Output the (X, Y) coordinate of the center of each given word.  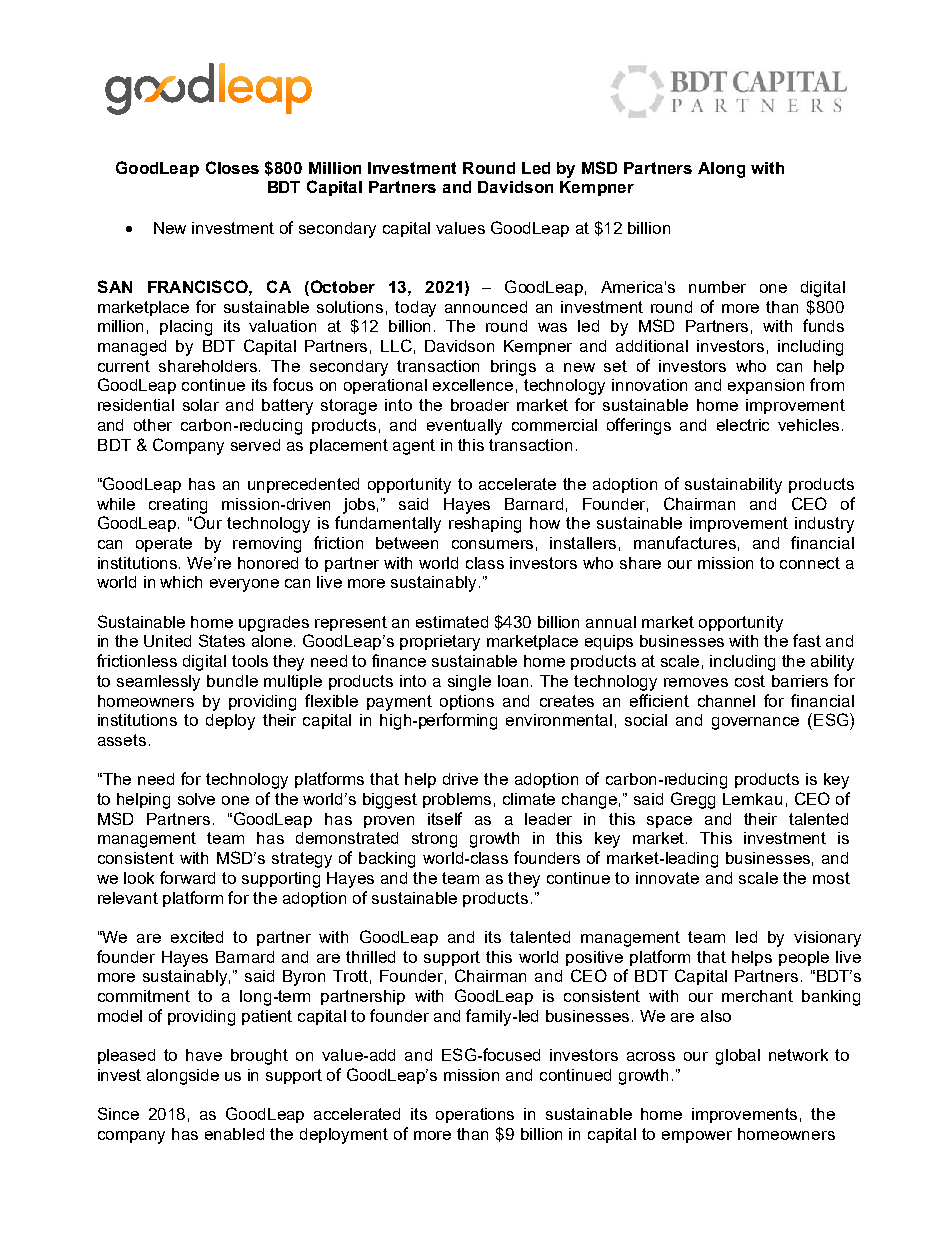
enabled (234, 1134)
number (717, 287)
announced (486, 307)
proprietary (440, 643)
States (222, 640)
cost (750, 681)
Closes (232, 167)
